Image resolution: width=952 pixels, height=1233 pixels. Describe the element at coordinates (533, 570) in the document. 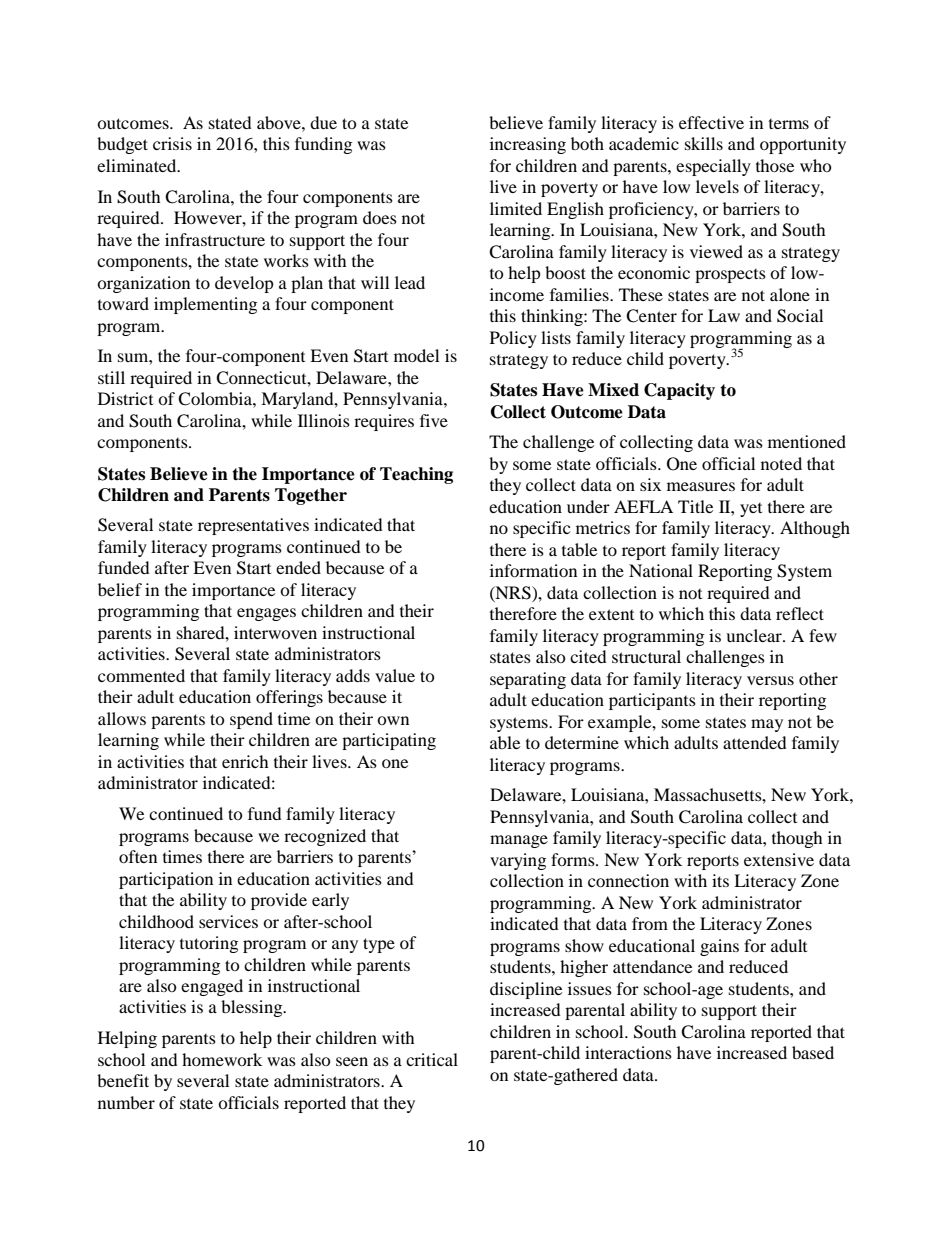

I see `information` at that location.
